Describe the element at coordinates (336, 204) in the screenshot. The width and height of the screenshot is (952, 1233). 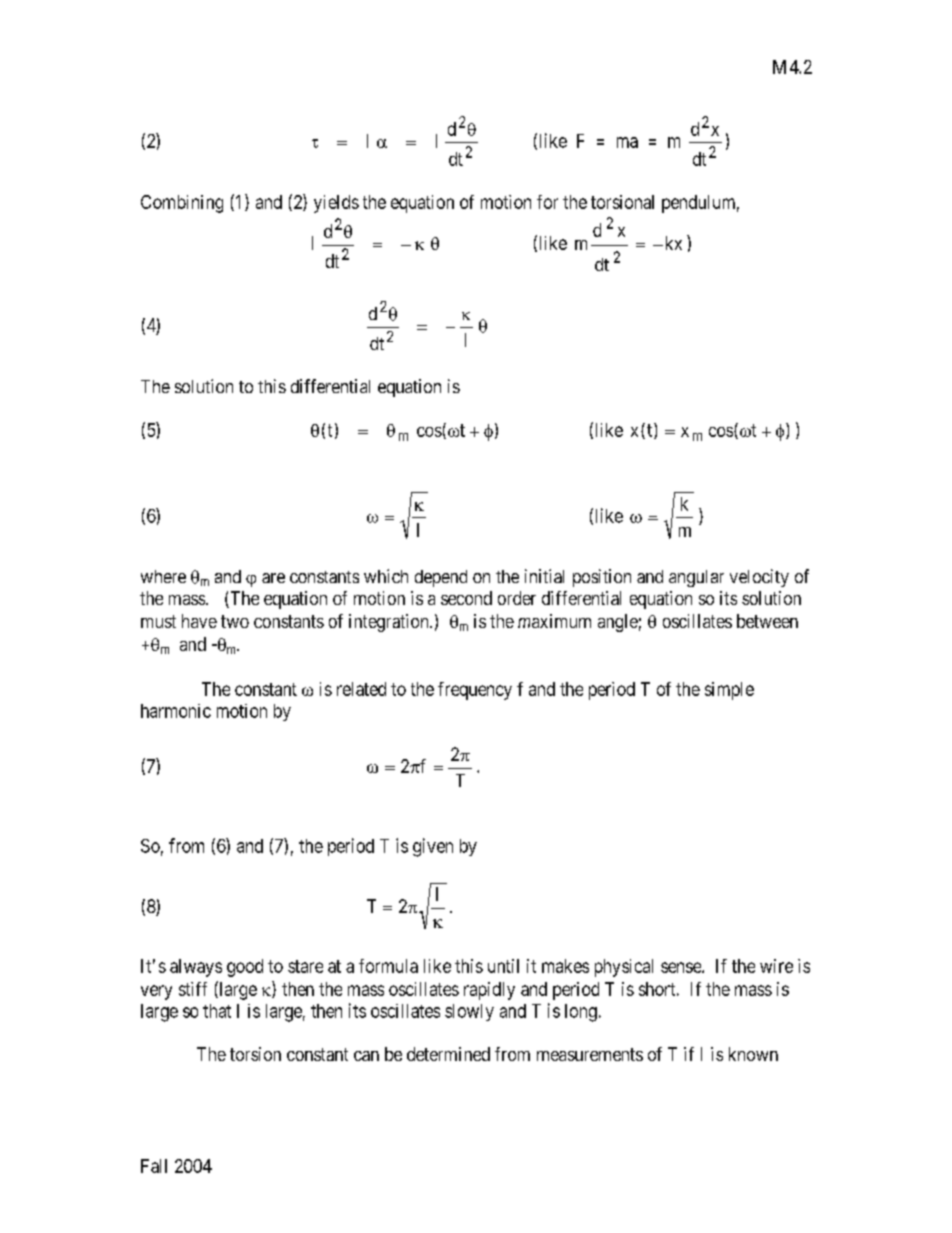
I see `yields` at that location.
